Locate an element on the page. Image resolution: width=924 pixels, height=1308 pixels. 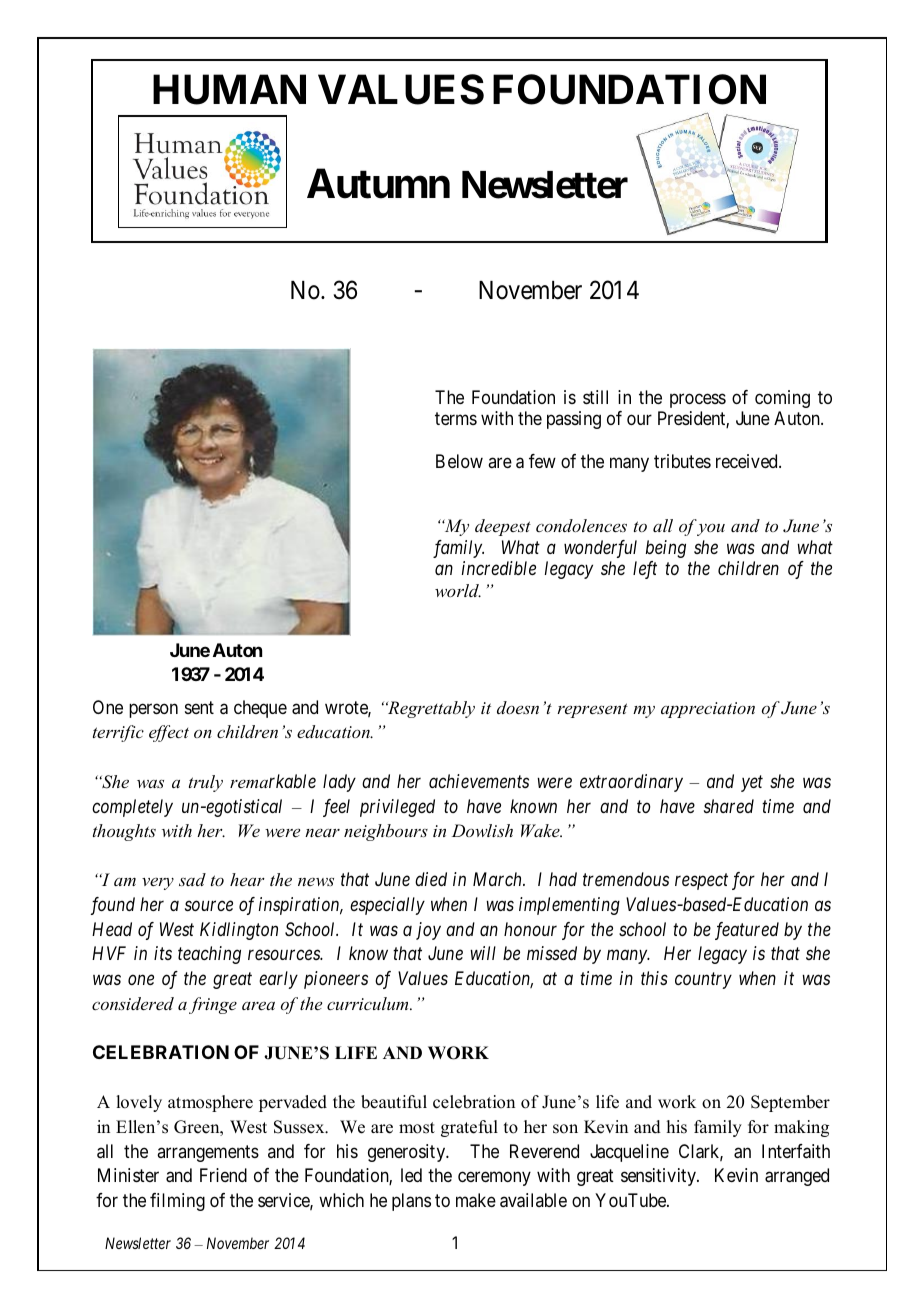
Autumn is located at coordinates (378, 184).
